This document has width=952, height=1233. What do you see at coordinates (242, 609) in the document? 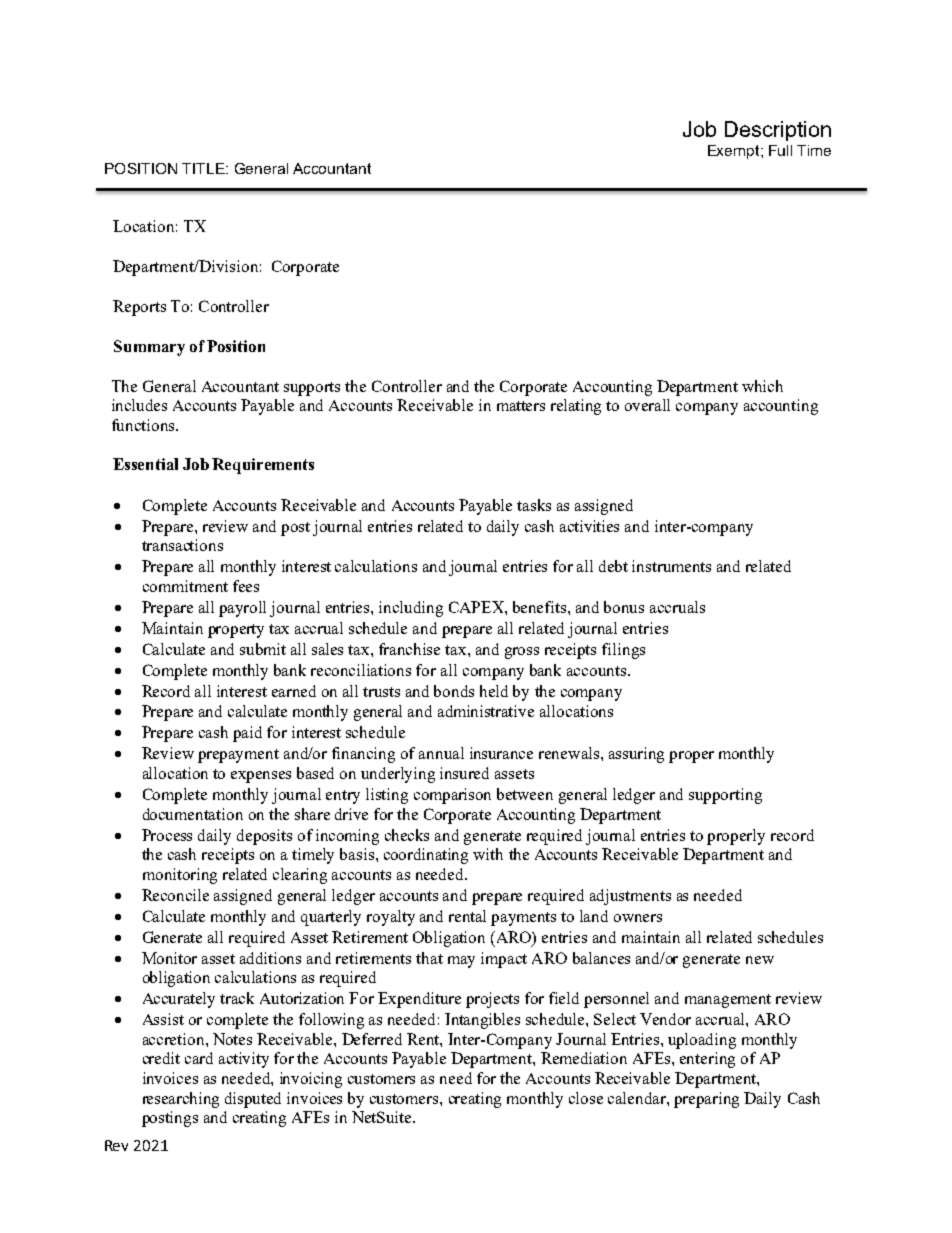
I see `payroll` at bounding box center [242, 609].
